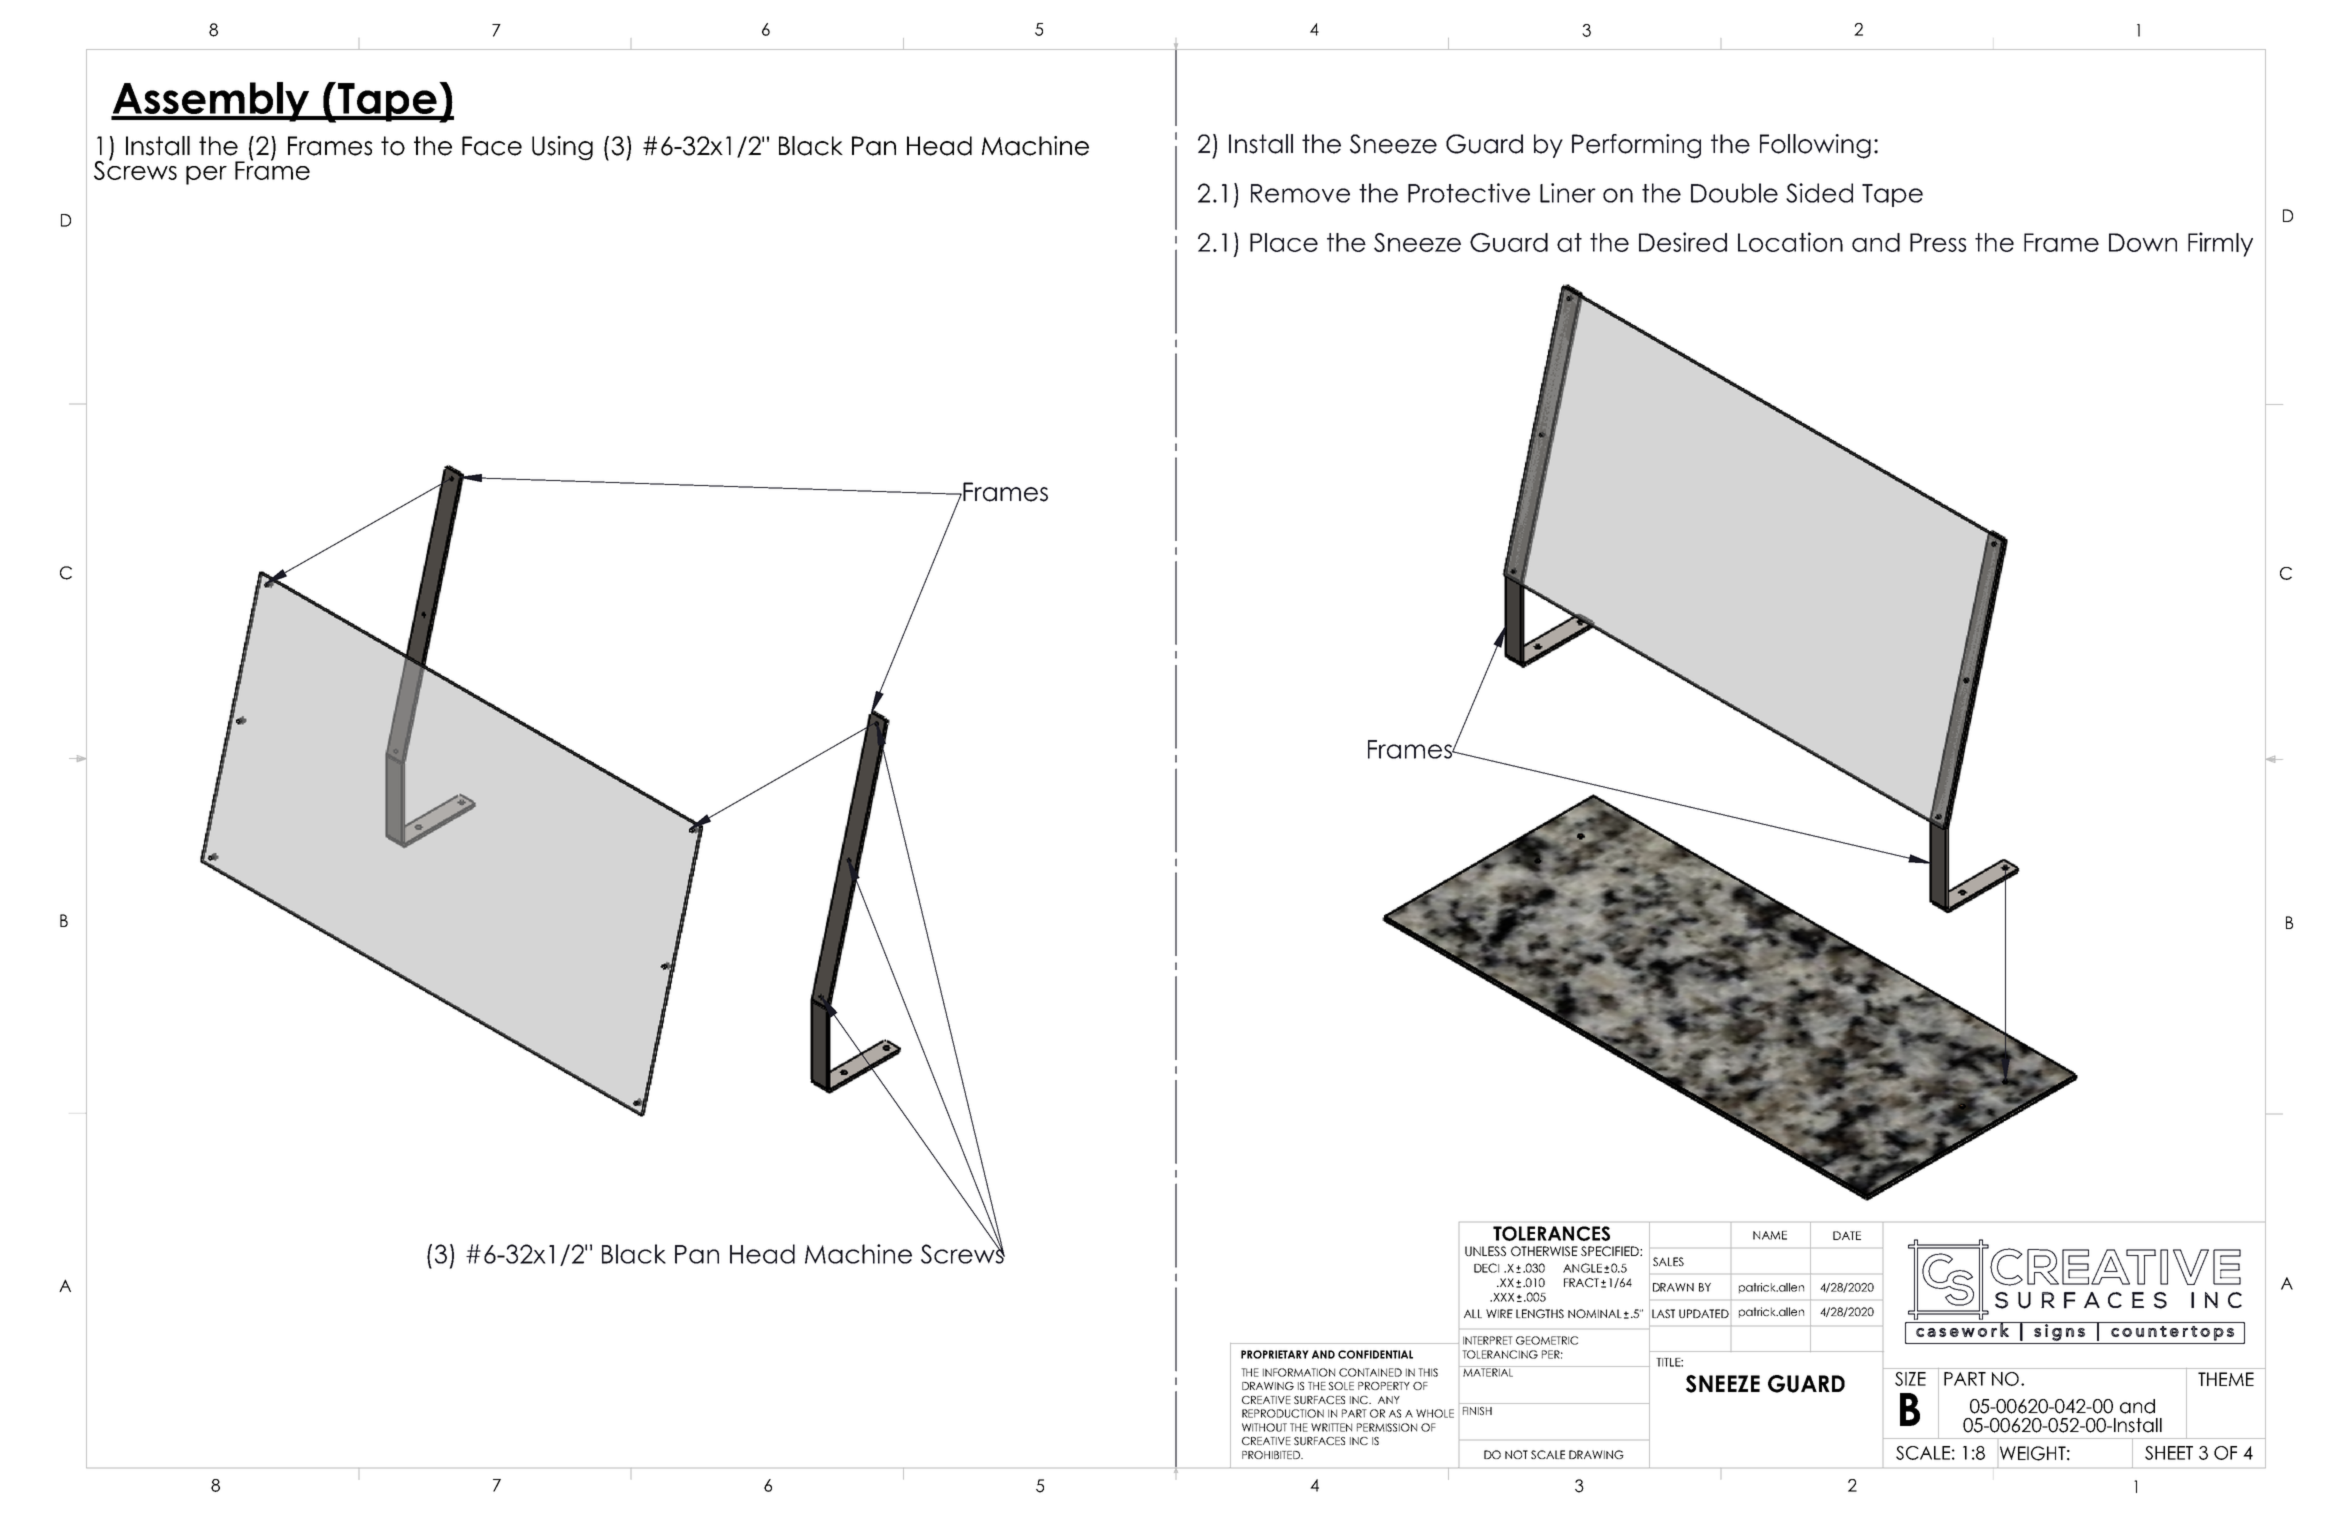  What do you see at coordinates (1486, 1268) in the screenshot?
I see `DECI` at bounding box center [1486, 1268].
